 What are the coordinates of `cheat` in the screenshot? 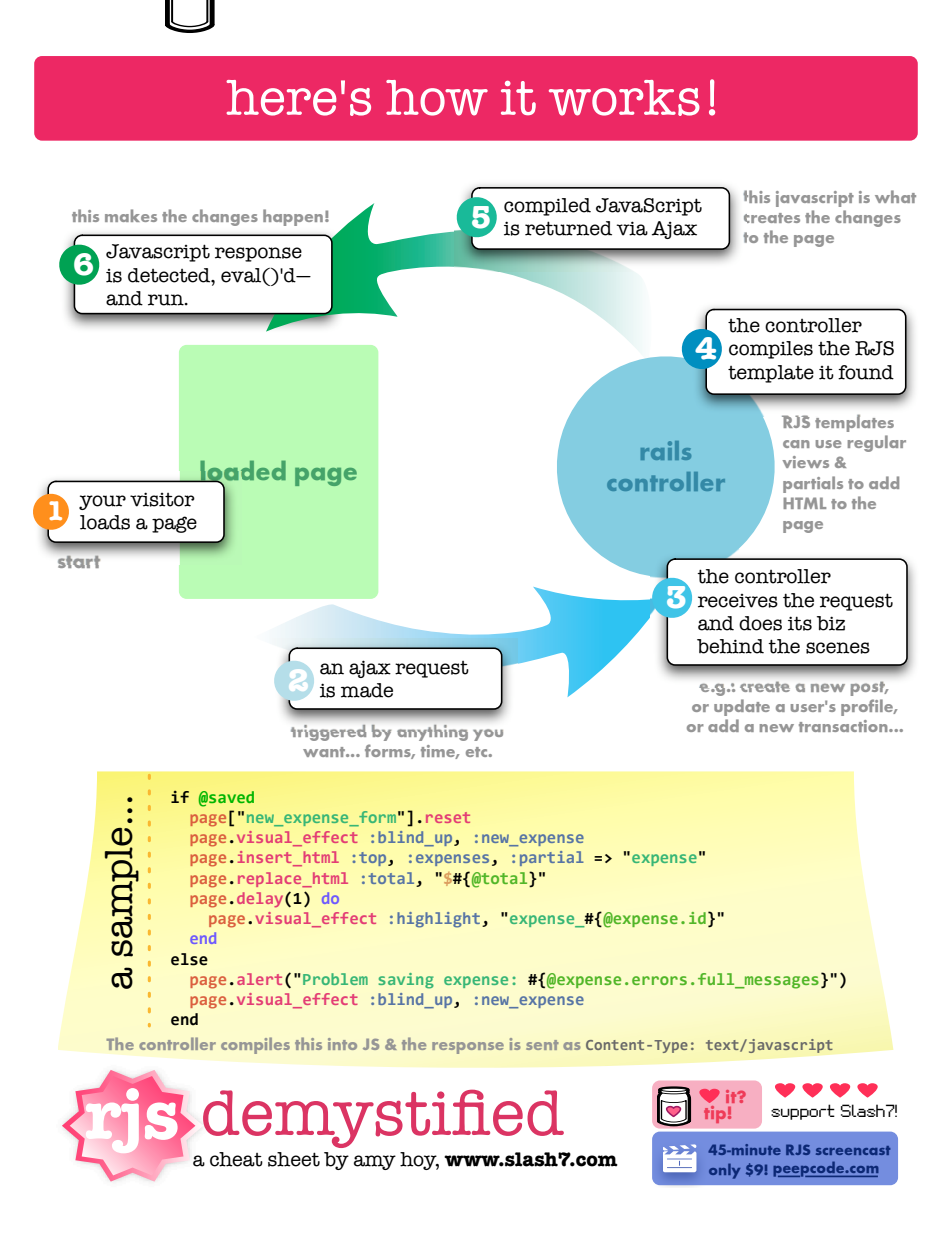 It's located at (236, 1159).
